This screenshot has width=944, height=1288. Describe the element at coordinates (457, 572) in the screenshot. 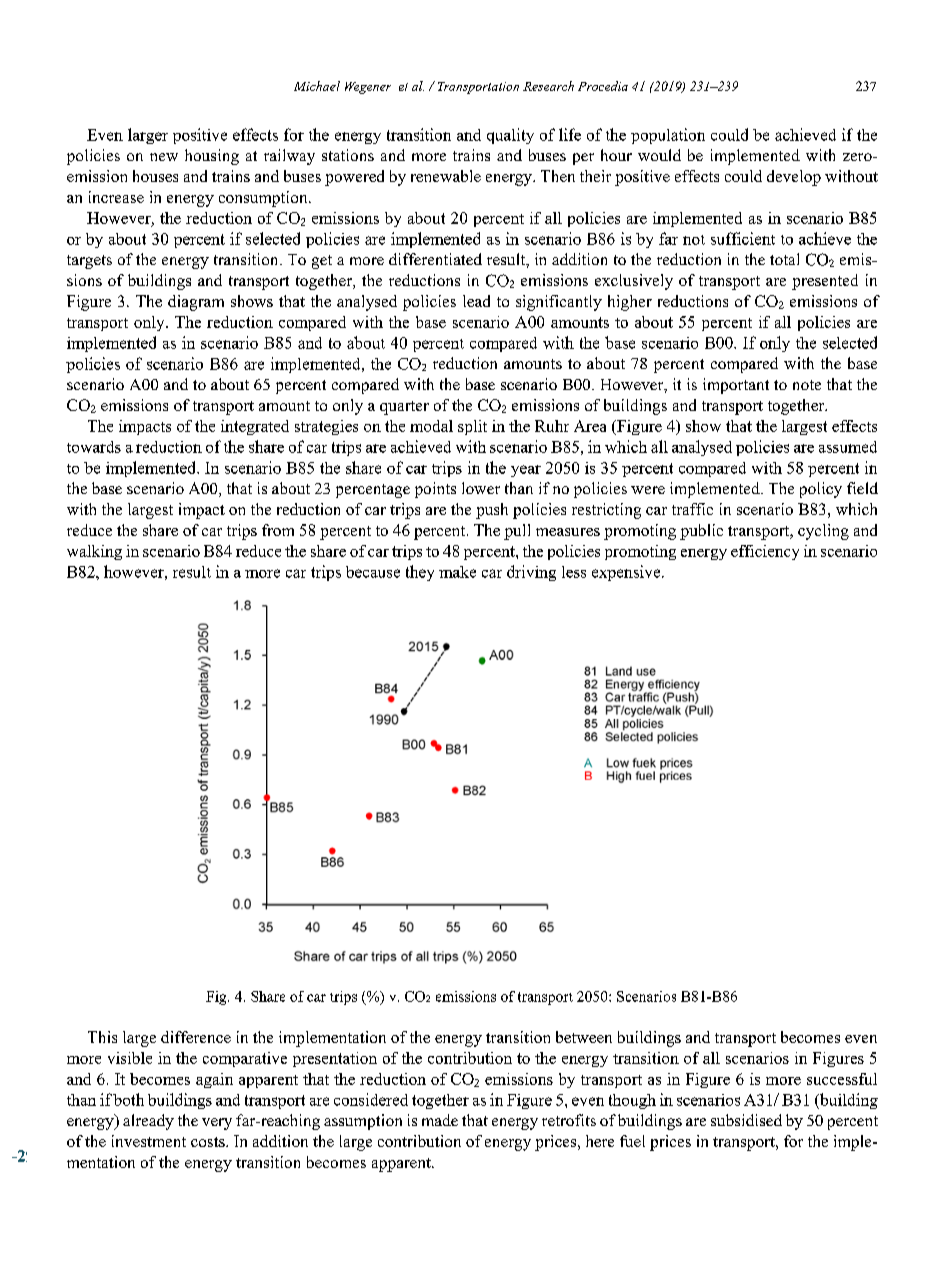

I see `make` at that location.
